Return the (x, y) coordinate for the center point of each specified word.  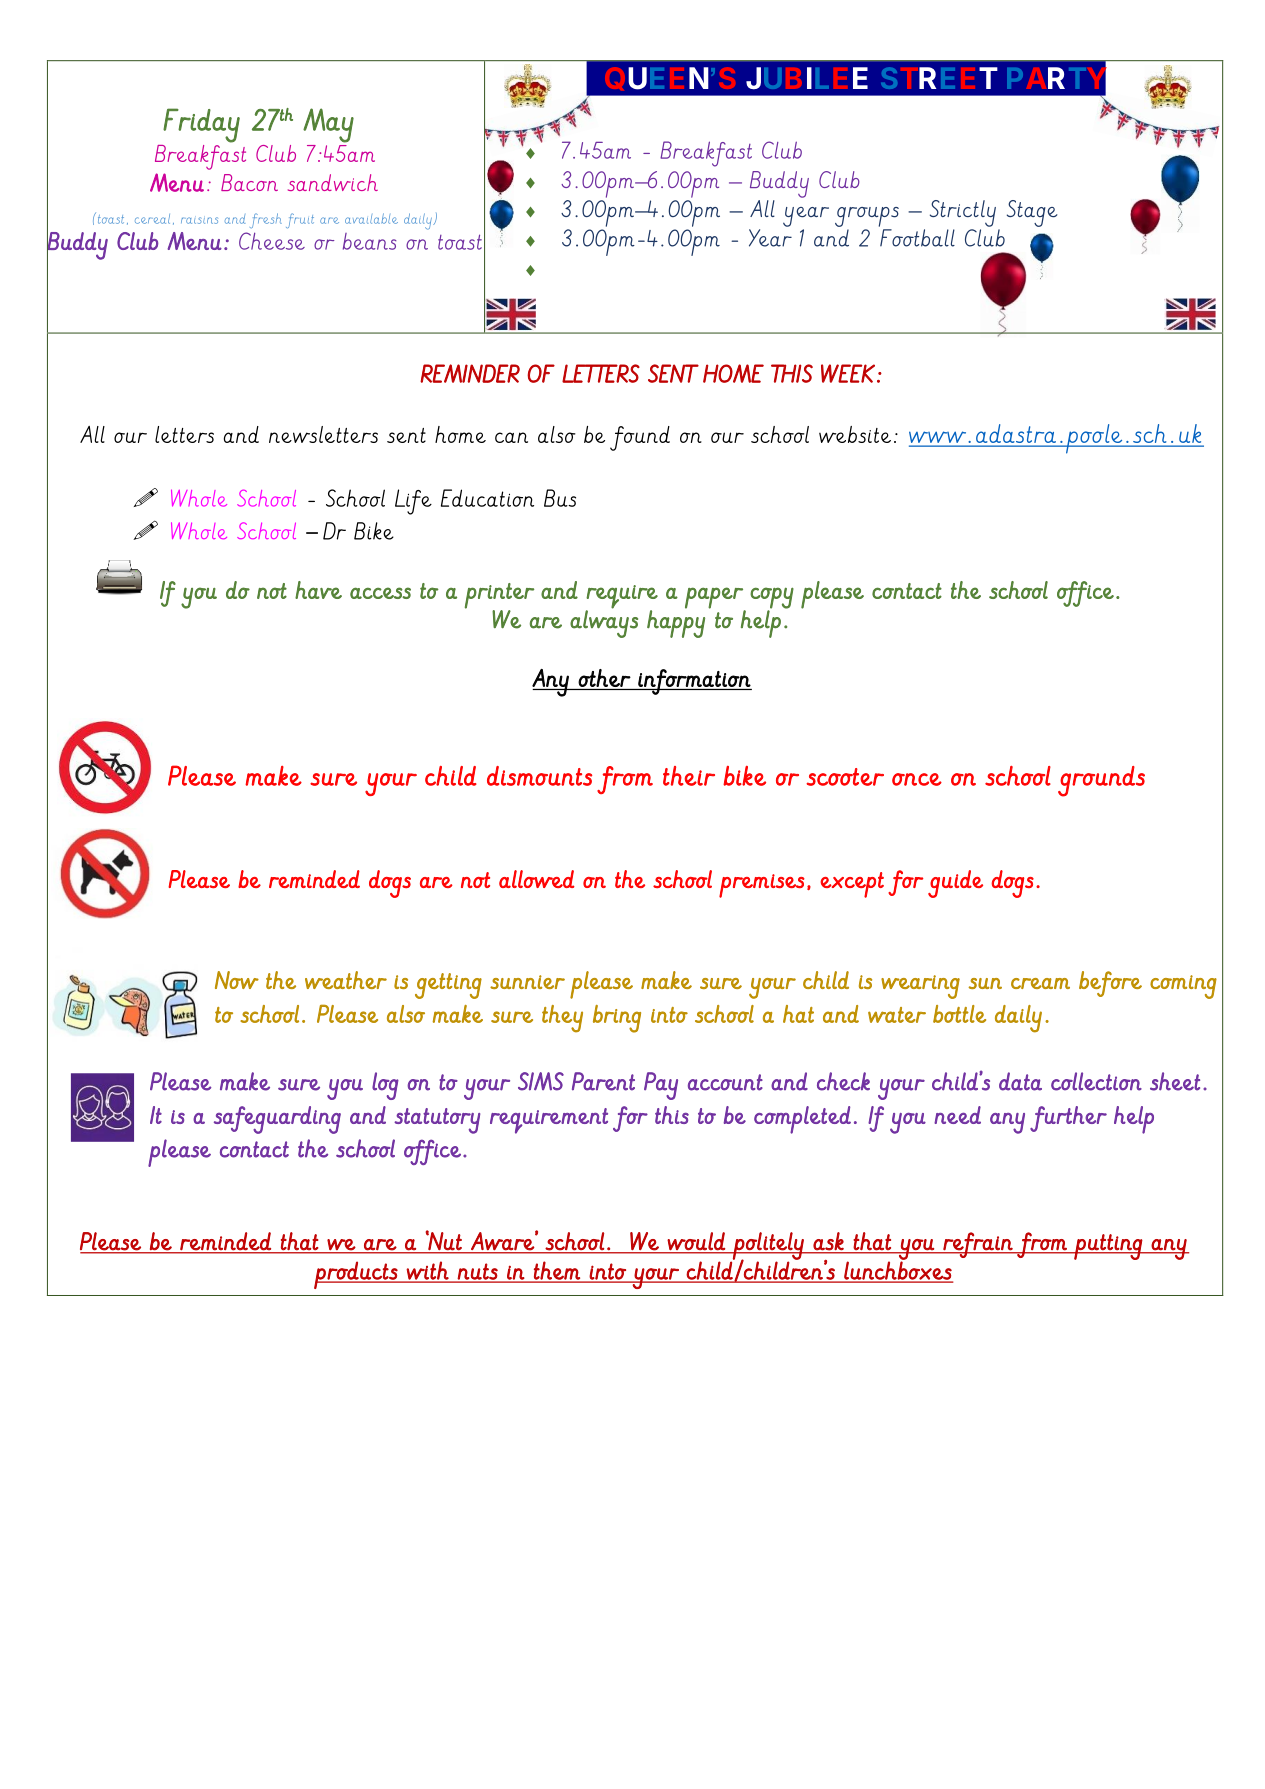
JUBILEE (807, 78)
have (318, 590)
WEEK (848, 373)
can (511, 437)
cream (1040, 983)
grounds (1101, 781)
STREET (939, 78)
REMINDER (470, 373)
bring (617, 1019)
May (328, 125)
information (694, 682)
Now (237, 980)
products (357, 1275)
